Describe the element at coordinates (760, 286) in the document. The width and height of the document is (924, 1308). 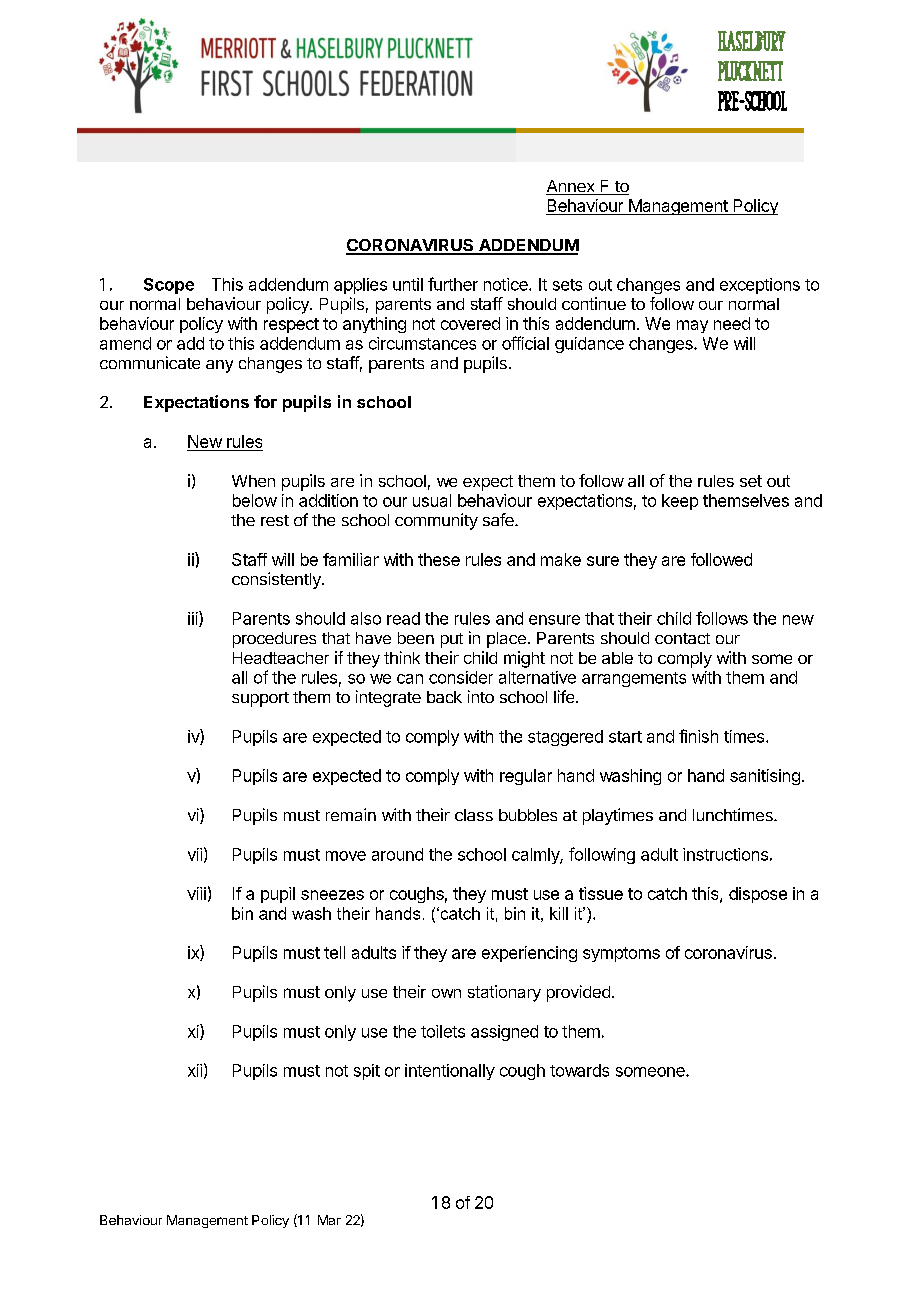
I see `exceptions` at that location.
